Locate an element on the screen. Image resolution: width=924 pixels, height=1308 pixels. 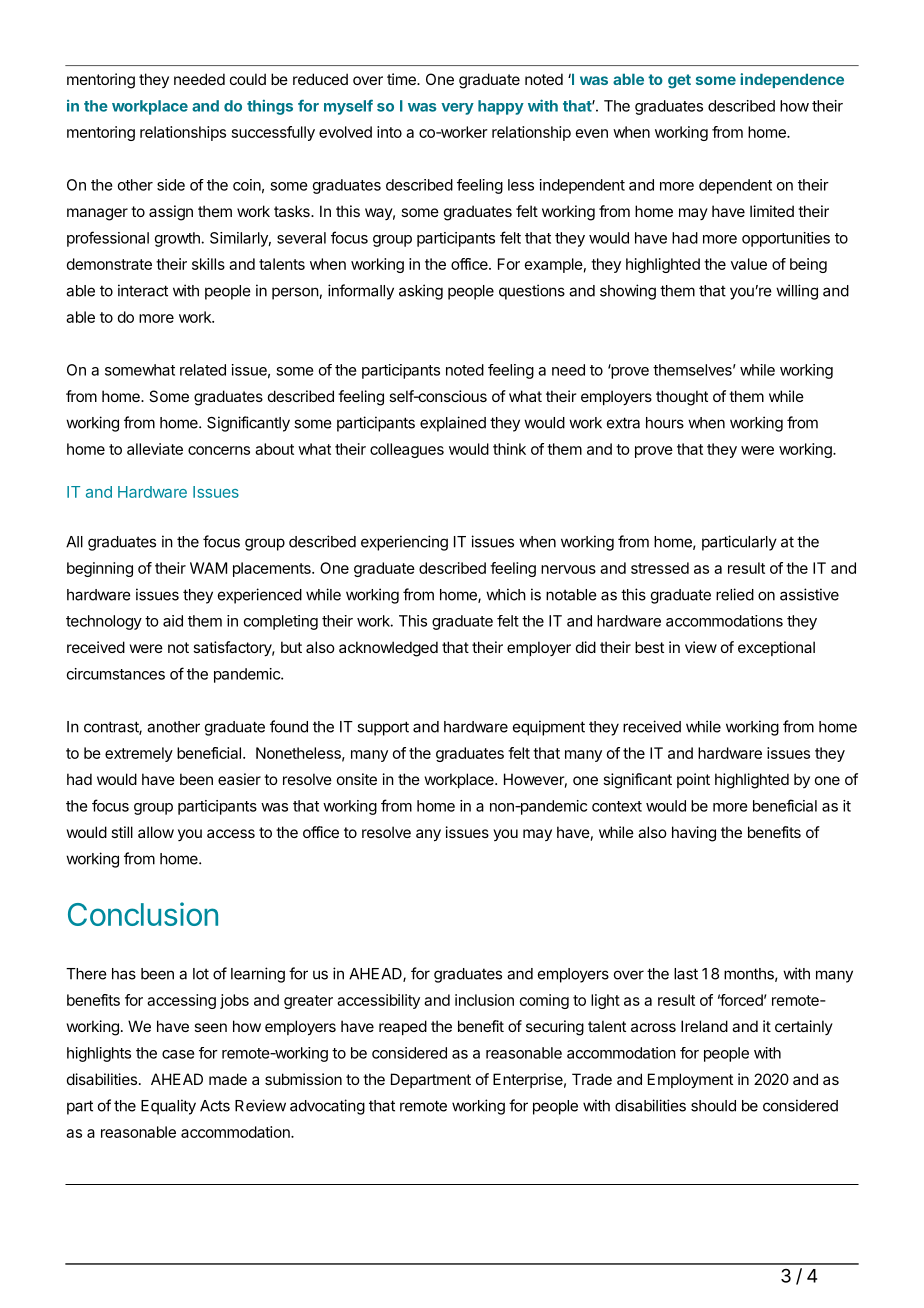
explained is located at coordinates (453, 424).
